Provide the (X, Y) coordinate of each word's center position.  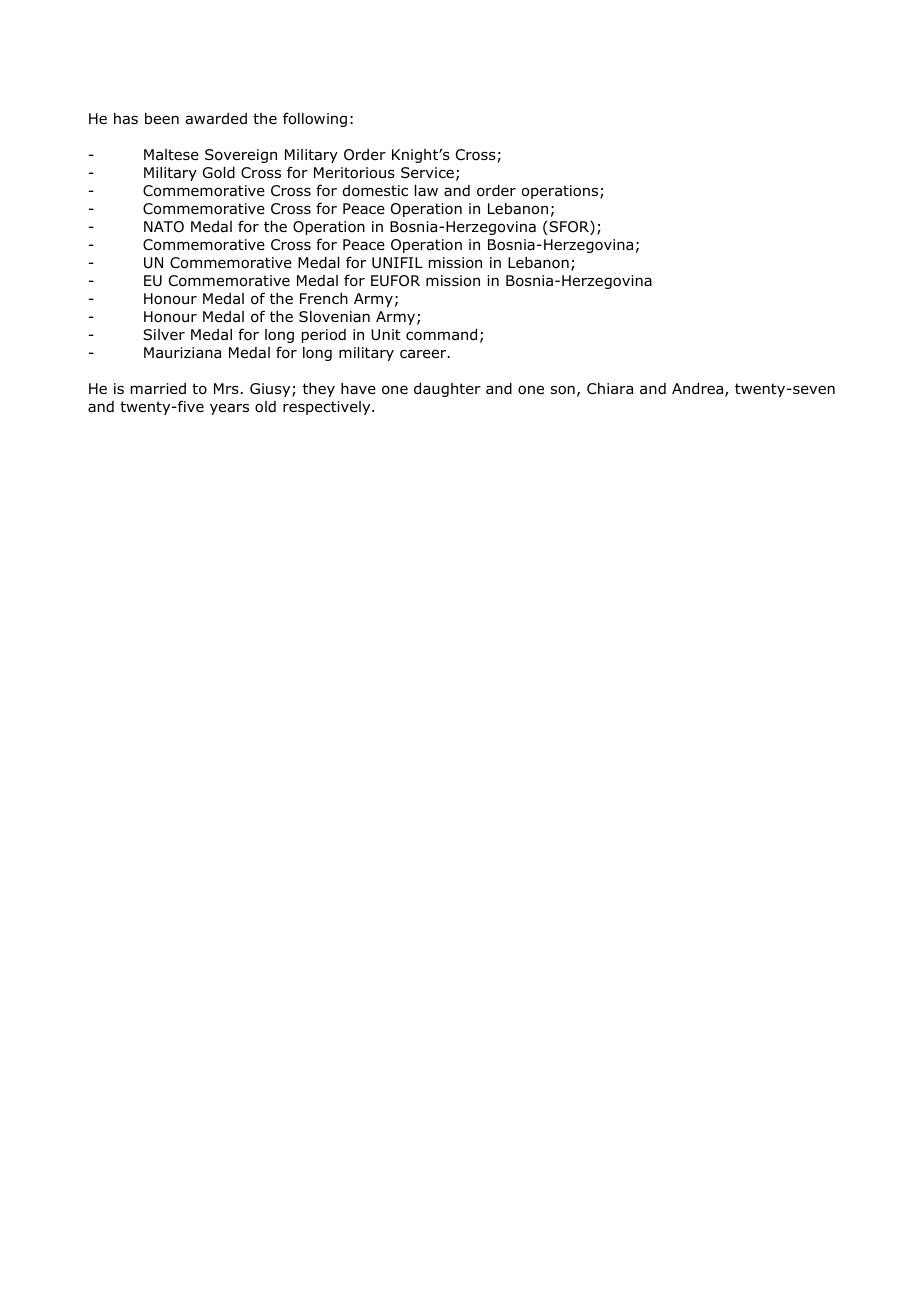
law (426, 190)
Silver (164, 334)
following (315, 119)
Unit (386, 335)
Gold (219, 173)
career (424, 354)
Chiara (610, 389)
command (441, 335)
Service (427, 172)
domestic (375, 191)
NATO (164, 227)
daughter (447, 390)
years (229, 409)
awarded (216, 119)
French (324, 298)
